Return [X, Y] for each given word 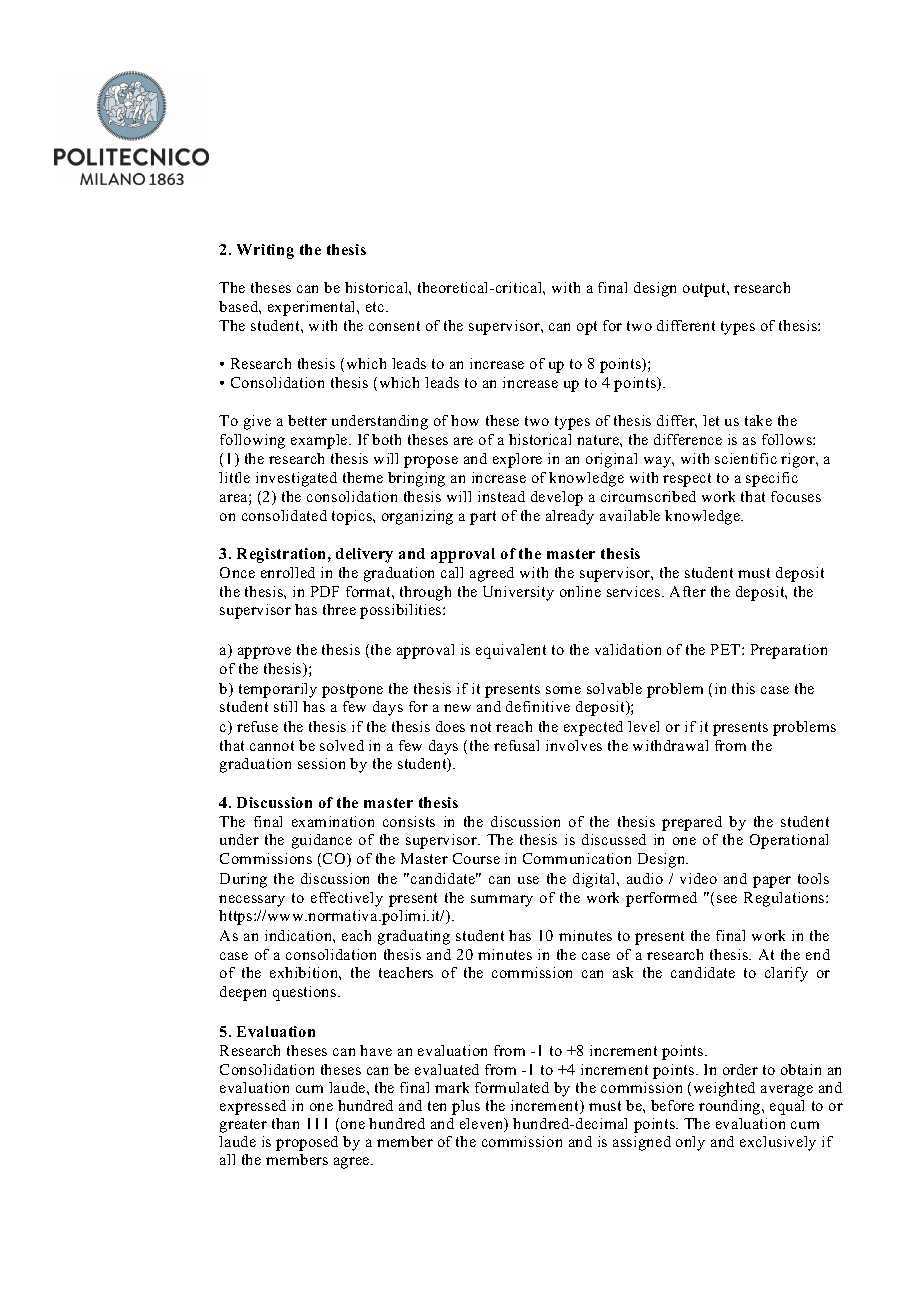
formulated [512, 1087]
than [285, 1123]
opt [587, 328]
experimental [313, 308]
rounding [731, 1107]
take [758, 420]
